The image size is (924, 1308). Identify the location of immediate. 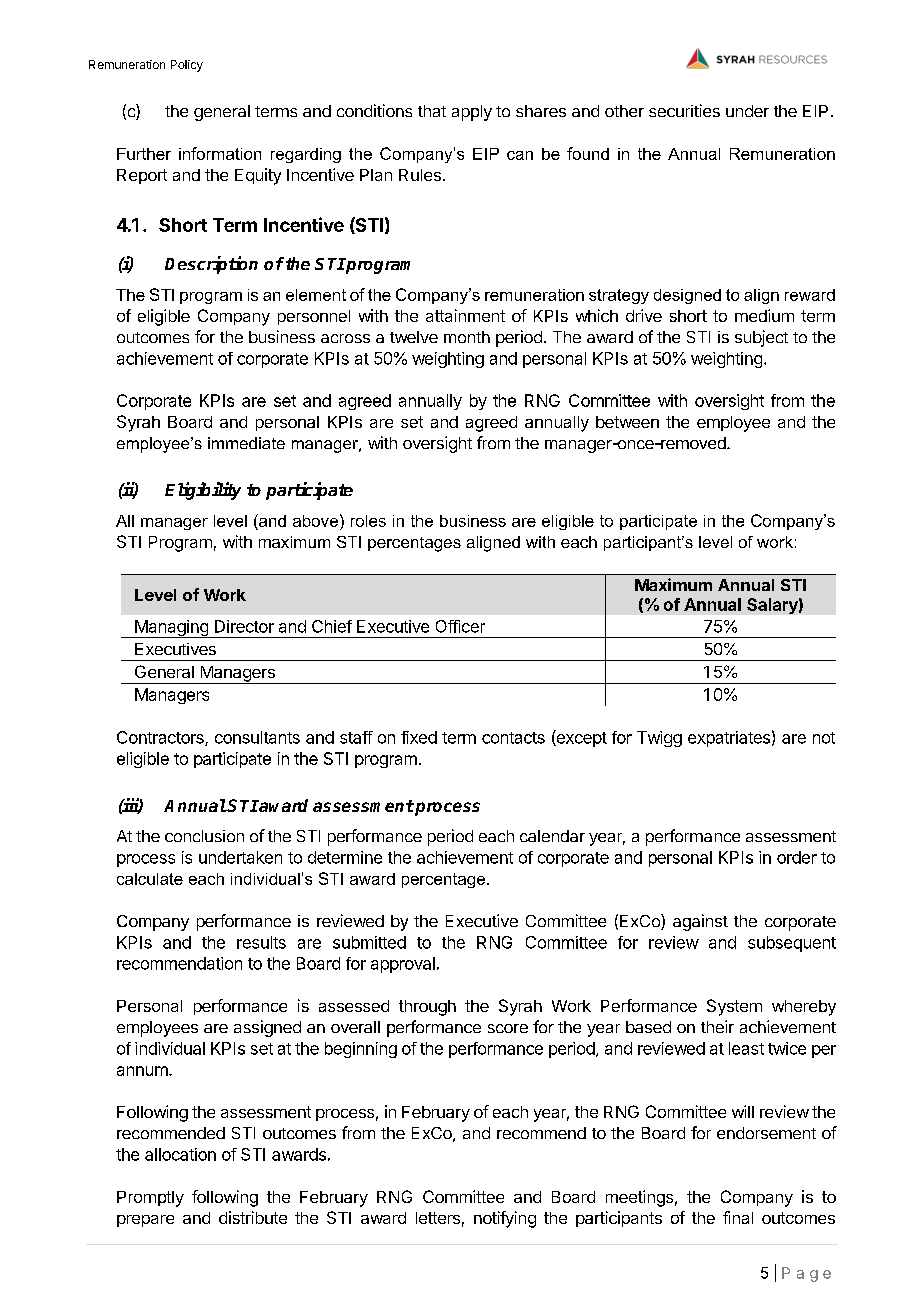
(246, 443).
